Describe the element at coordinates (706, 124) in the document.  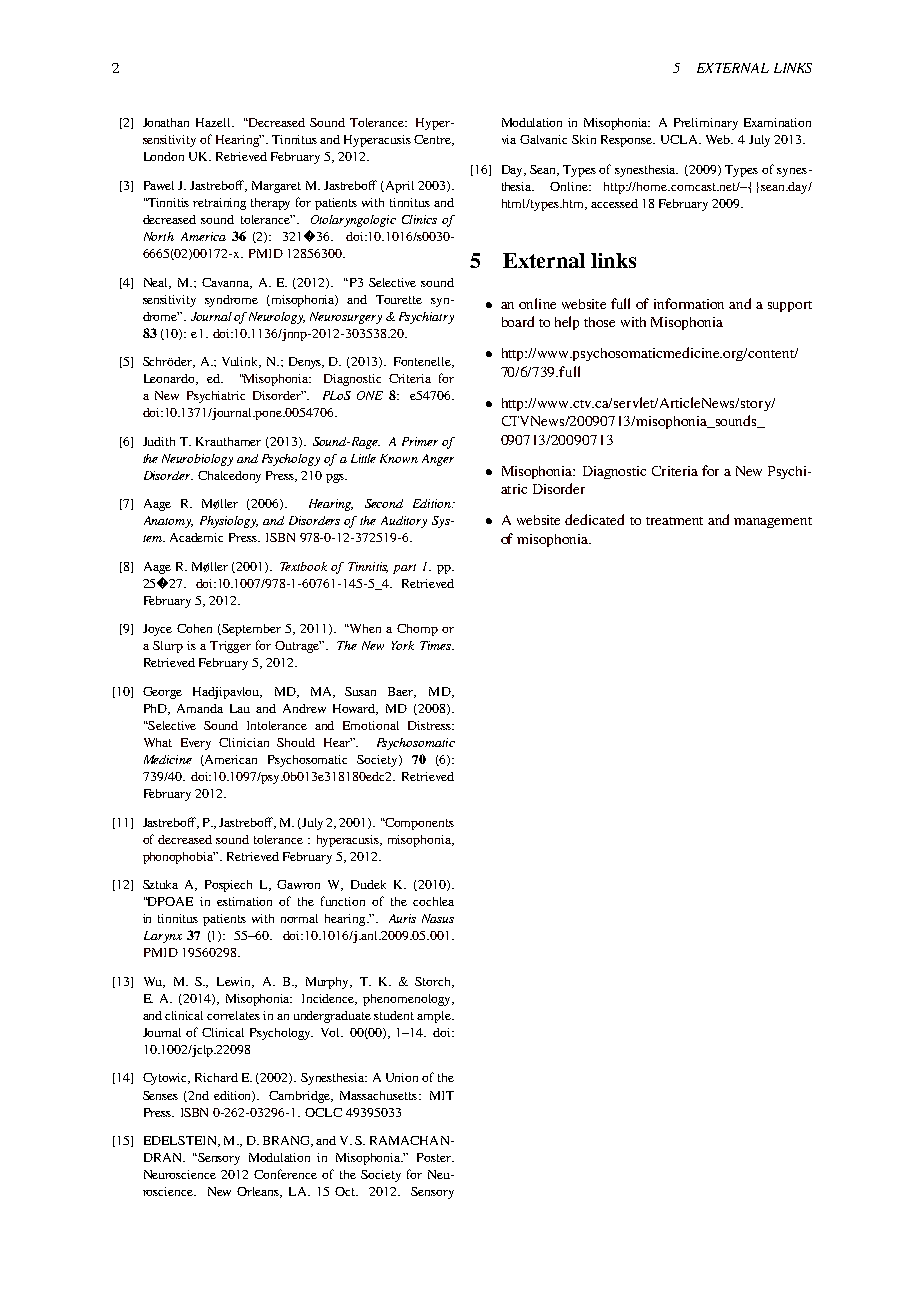
I see `Preliminary` at that location.
